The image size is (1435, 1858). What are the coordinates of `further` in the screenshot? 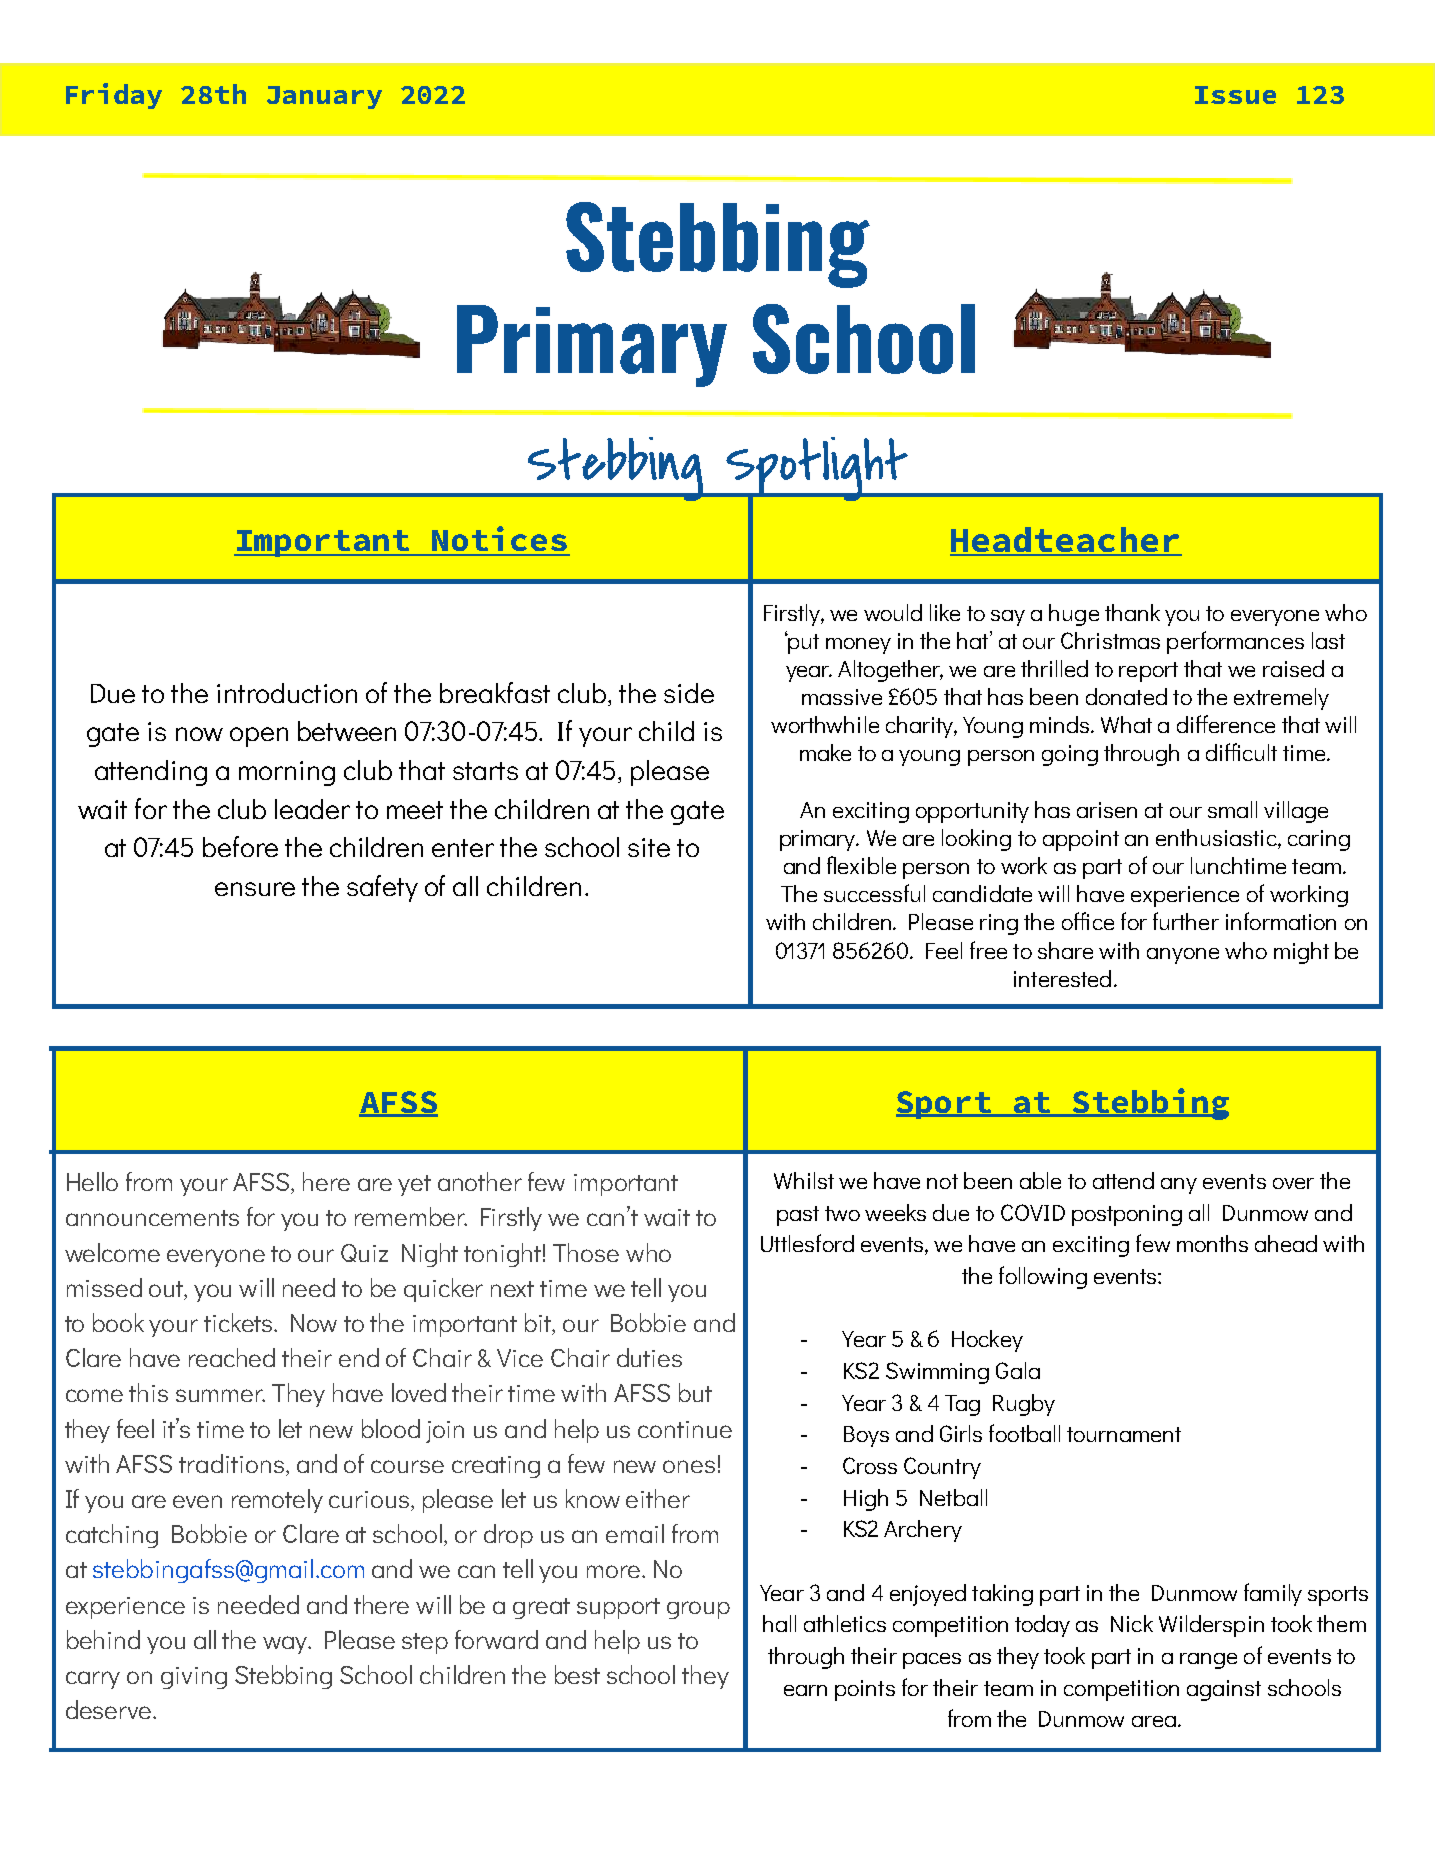 It's located at (1186, 921).
